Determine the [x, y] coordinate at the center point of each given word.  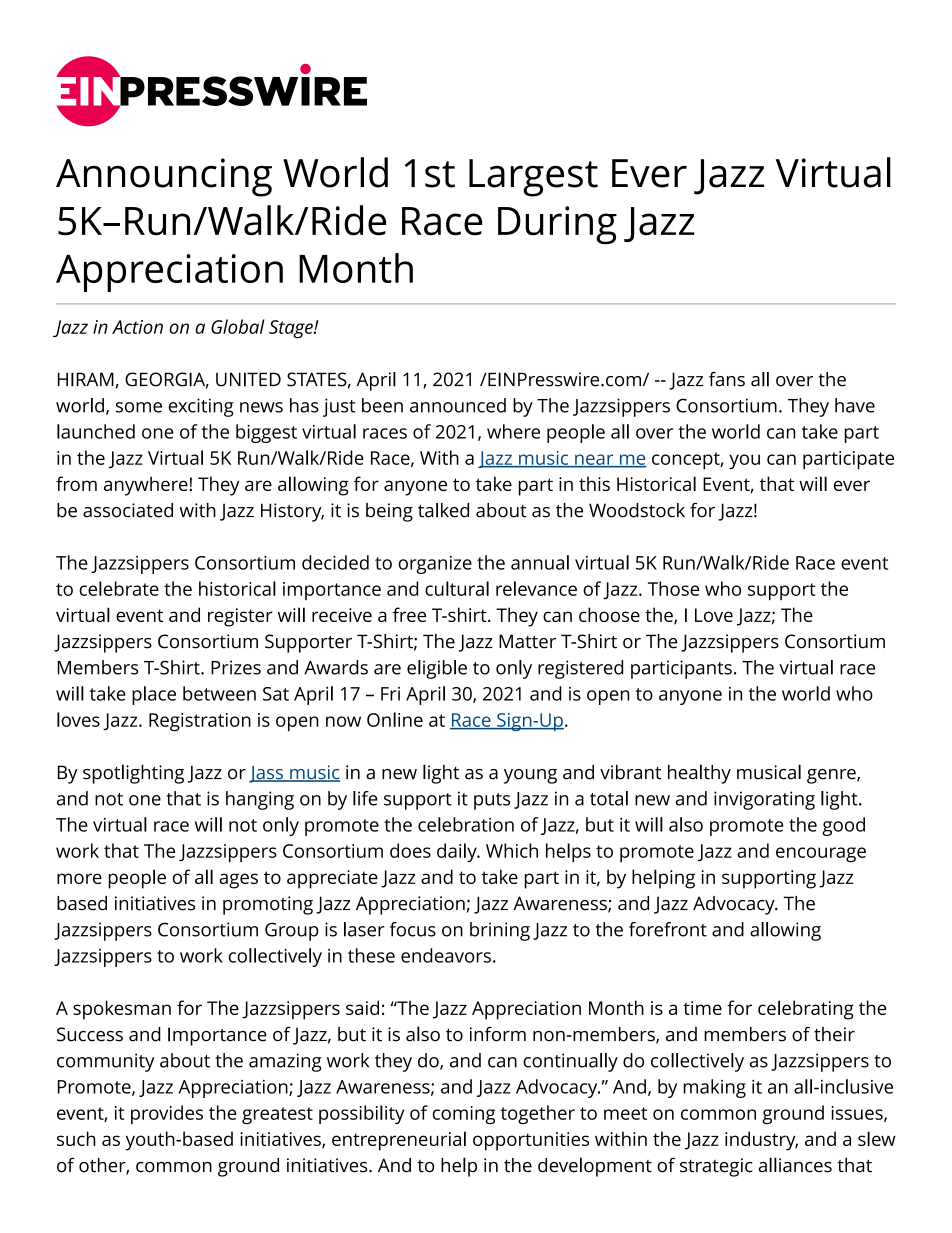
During [557, 225]
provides [167, 1114]
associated [128, 510]
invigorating [764, 800]
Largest [533, 178]
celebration [466, 824]
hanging [260, 800]
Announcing [164, 177]
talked [443, 510]
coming [463, 1115]
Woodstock [637, 510]
